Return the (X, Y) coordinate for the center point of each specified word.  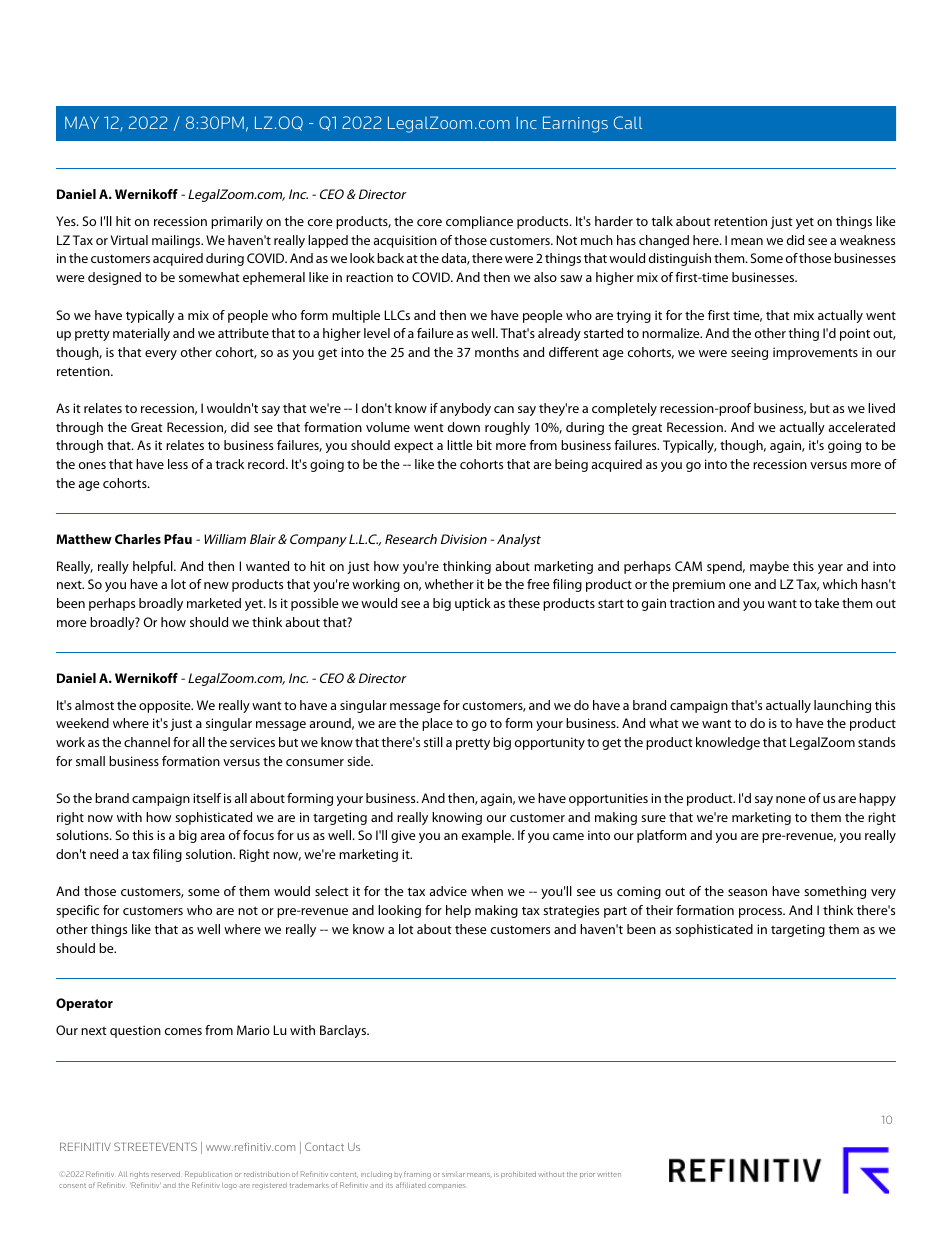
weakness (867, 240)
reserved (166, 1174)
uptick (473, 604)
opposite (166, 706)
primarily (237, 222)
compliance (479, 222)
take (826, 603)
